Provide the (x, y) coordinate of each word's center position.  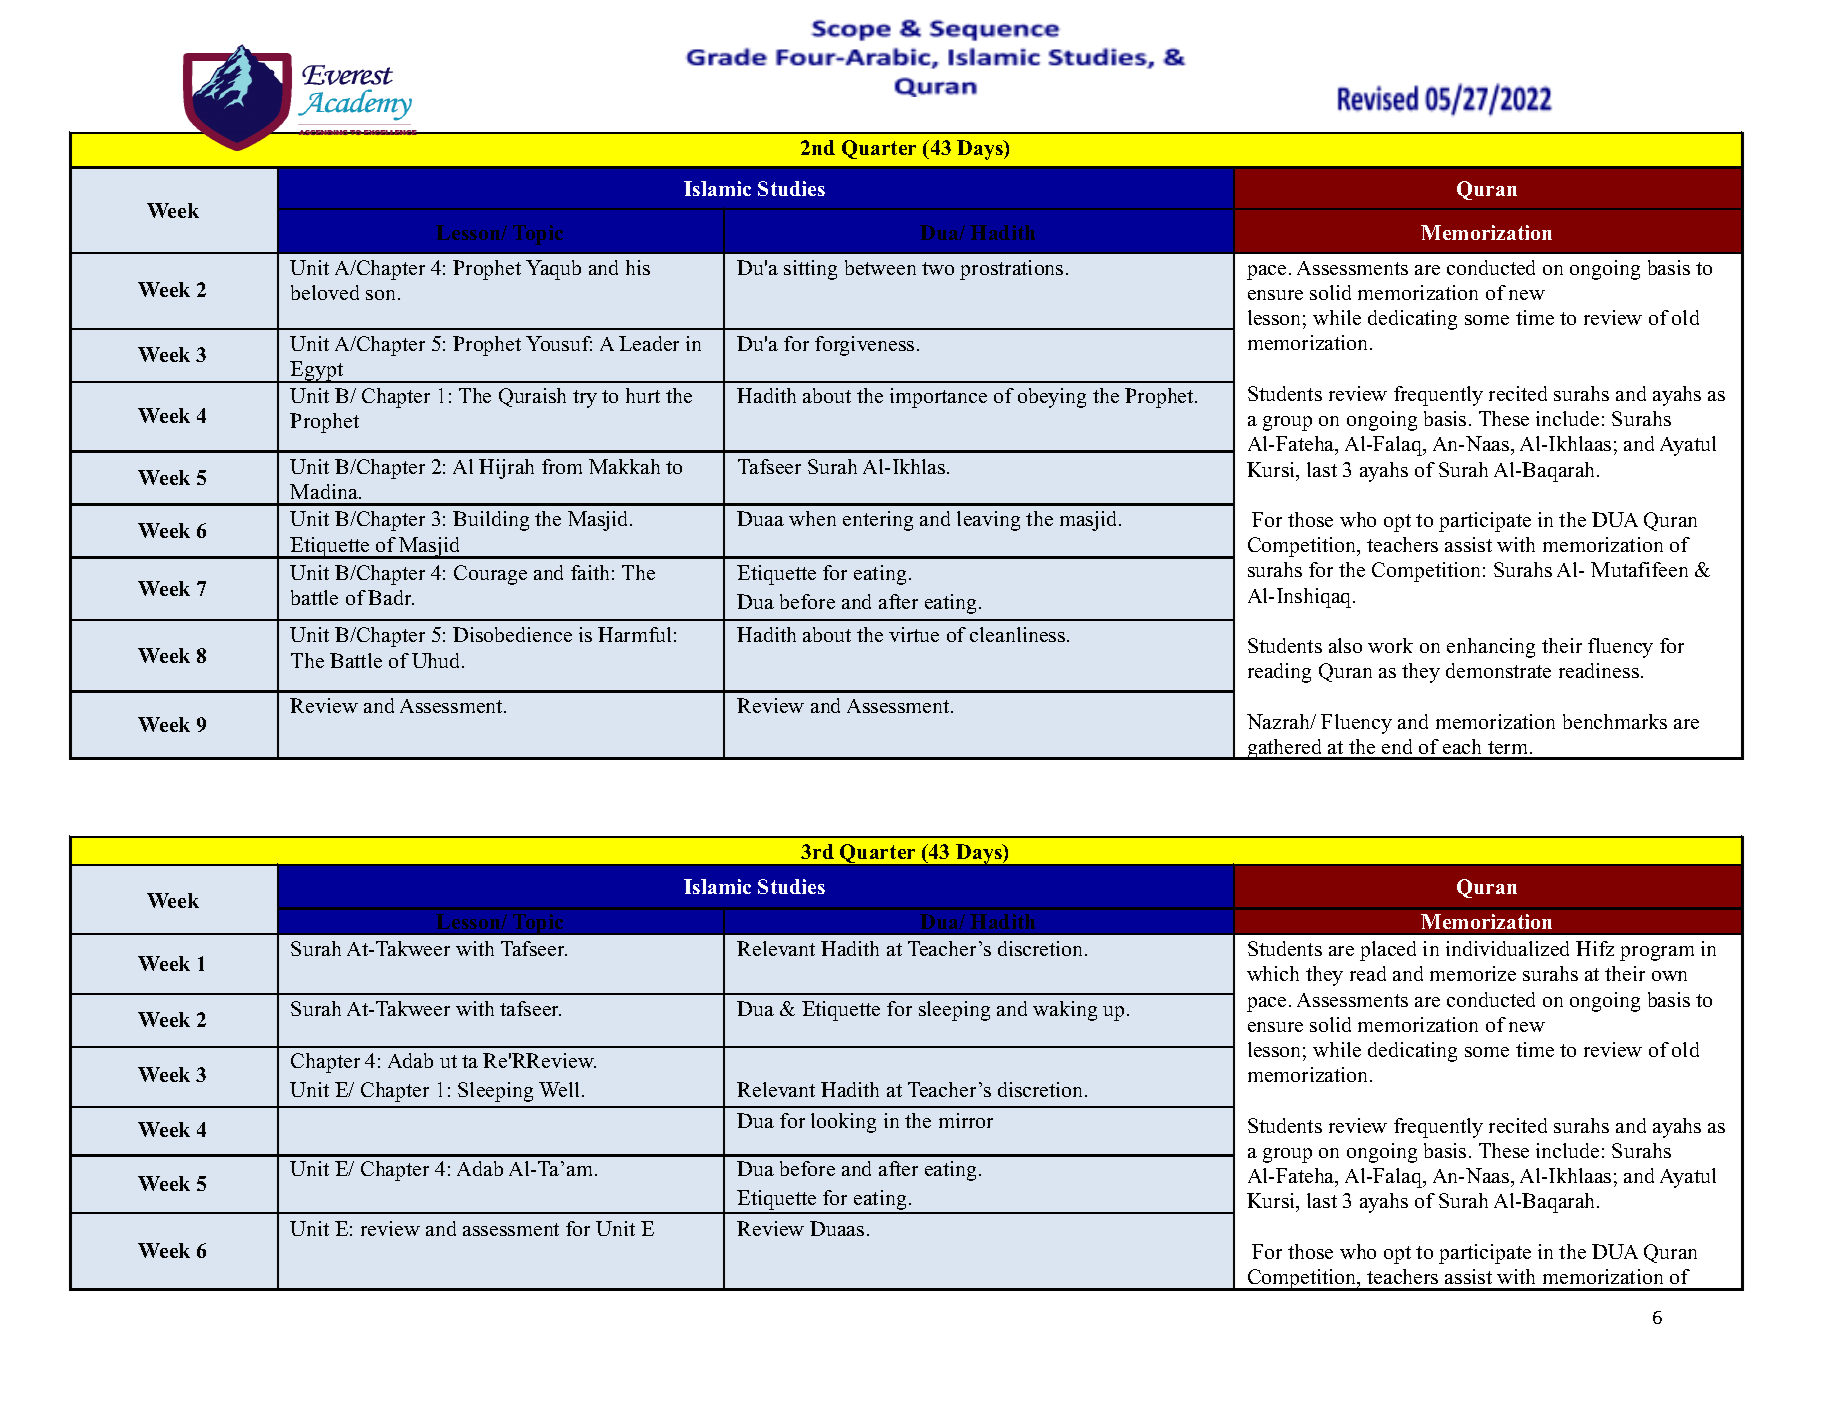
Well (559, 1089)
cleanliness (1019, 634)
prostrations (1011, 270)
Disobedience (512, 634)
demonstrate (1498, 670)
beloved (325, 292)
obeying (1052, 398)
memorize (1473, 973)
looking (843, 1123)
